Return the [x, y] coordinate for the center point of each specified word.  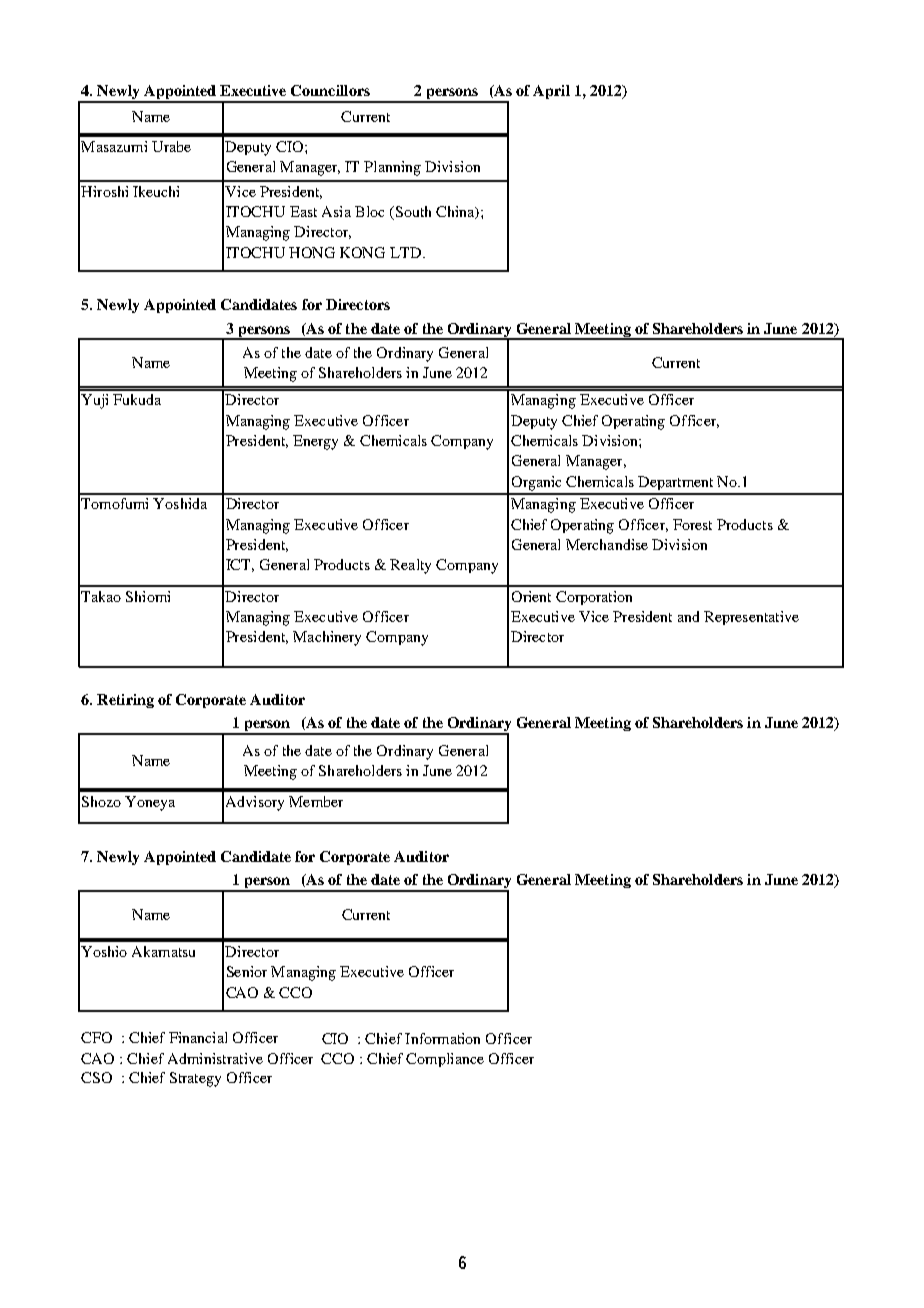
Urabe [171, 146]
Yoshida [180, 503]
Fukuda [137, 399]
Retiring [125, 701]
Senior [247, 971]
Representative [751, 618]
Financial [198, 1037]
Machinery [327, 638]
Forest [692, 524]
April [551, 92]
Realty [410, 566]
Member [316, 801]
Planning [392, 168]
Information [442, 1038]
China [456, 212]
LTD [407, 252]
